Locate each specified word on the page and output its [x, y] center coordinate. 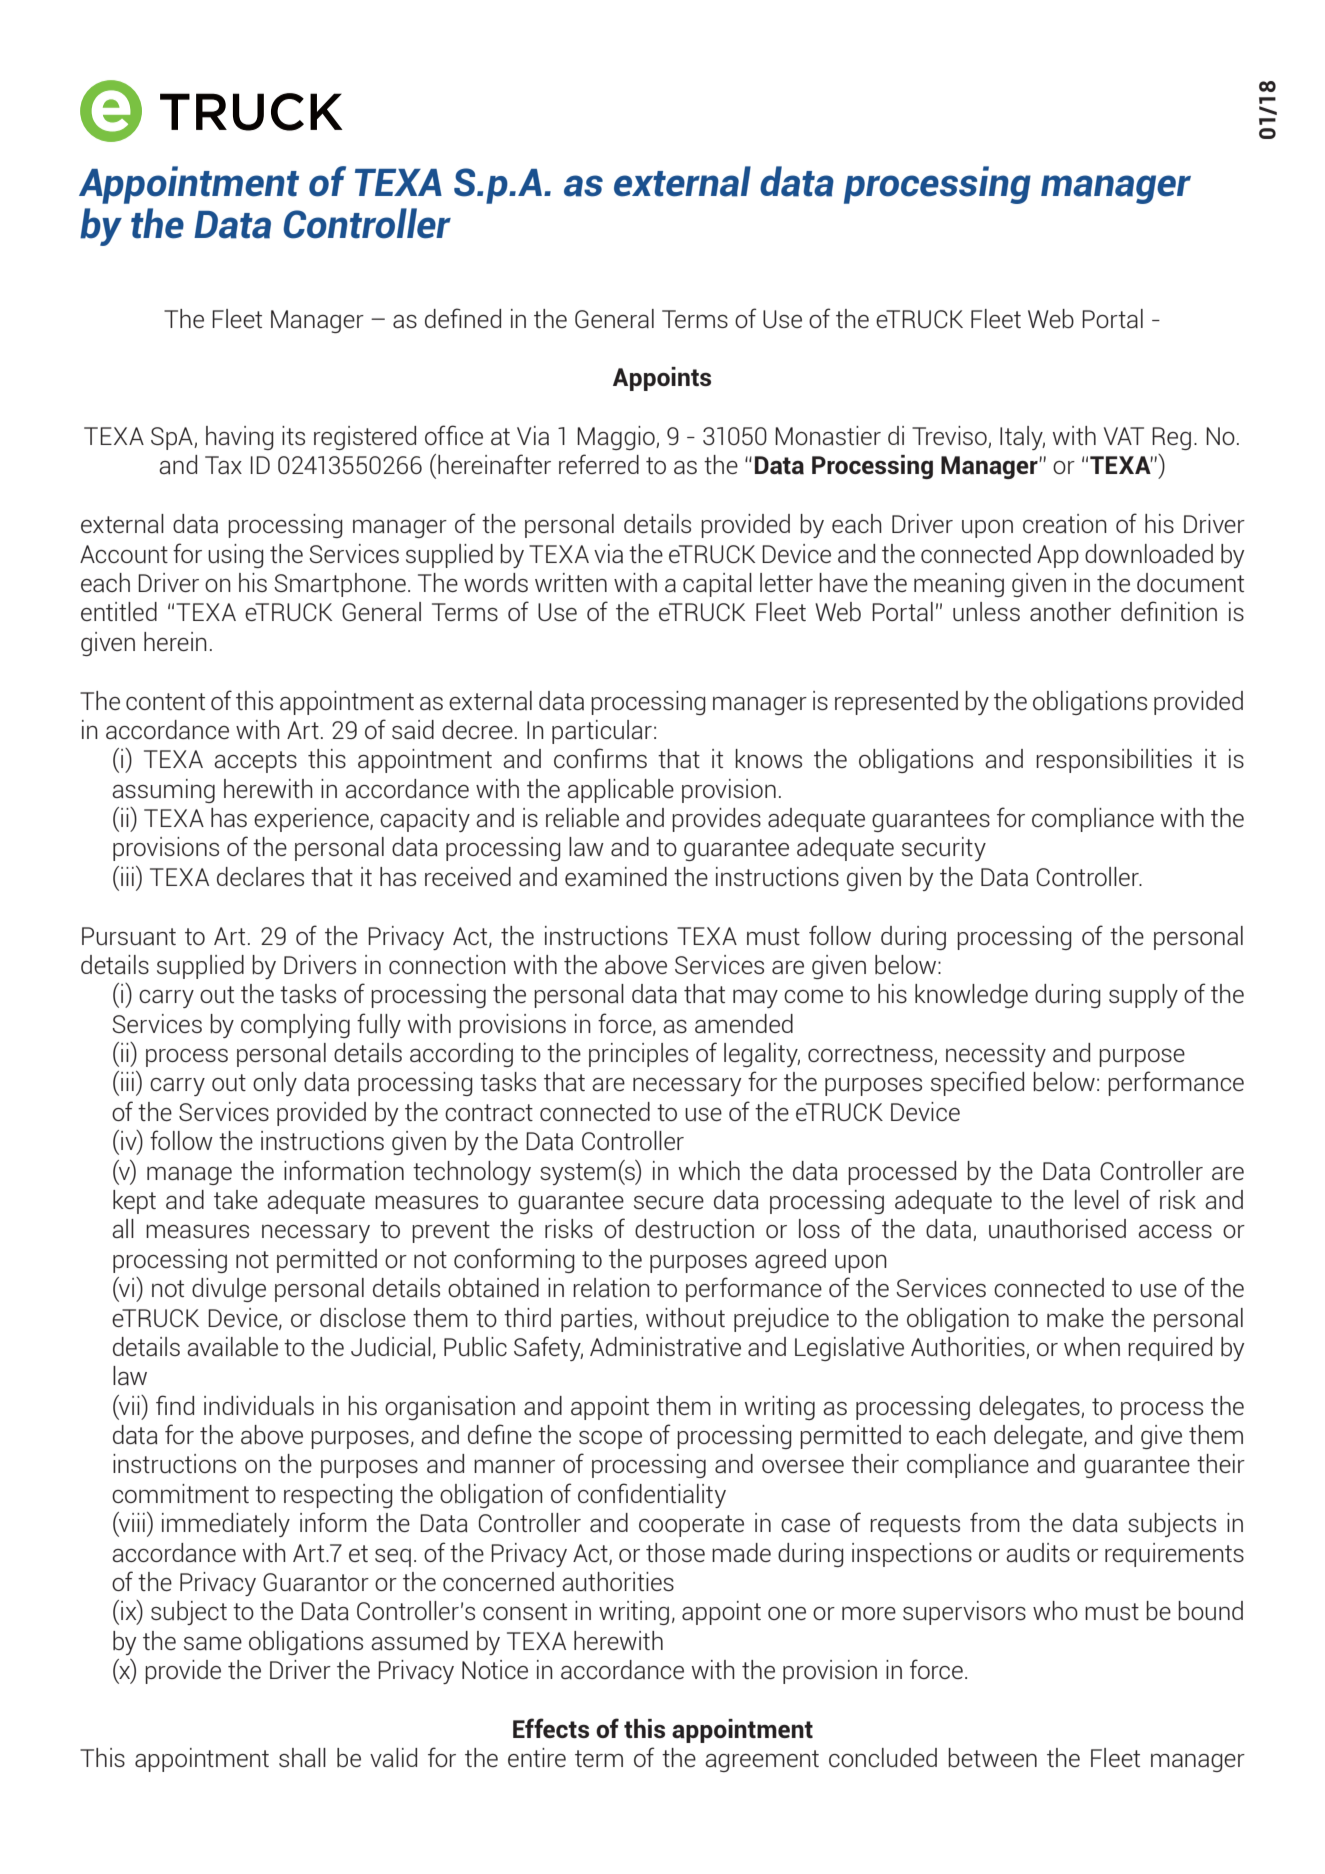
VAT [1124, 436]
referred [599, 464]
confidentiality [652, 1495]
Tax [223, 465]
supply [1143, 996]
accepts [255, 762]
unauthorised [1057, 1228]
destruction [694, 1228]
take [236, 1199]
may [755, 999]
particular [602, 732]
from [995, 1522]
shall [302, 1757]
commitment [180, 1493]
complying [295, 1026]
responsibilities [1114, 761]
